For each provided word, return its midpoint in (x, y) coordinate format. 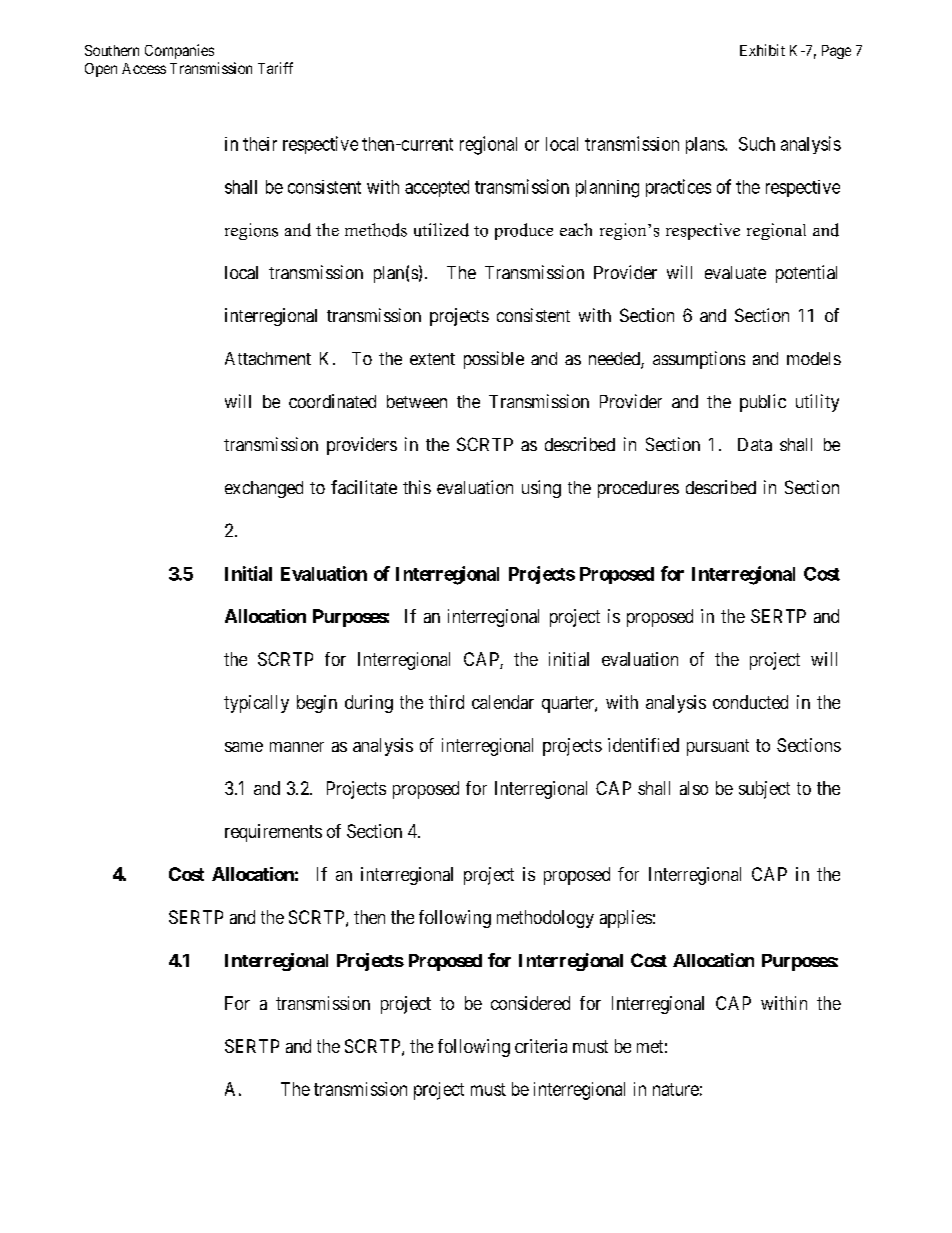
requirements (273, 833)
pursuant (718, 747)
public (763, 403)
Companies (179, 51)
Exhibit (762, 50)
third (446, 702)
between (417, 401)
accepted (437, 188)
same (244, 747)
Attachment (268, 358)
